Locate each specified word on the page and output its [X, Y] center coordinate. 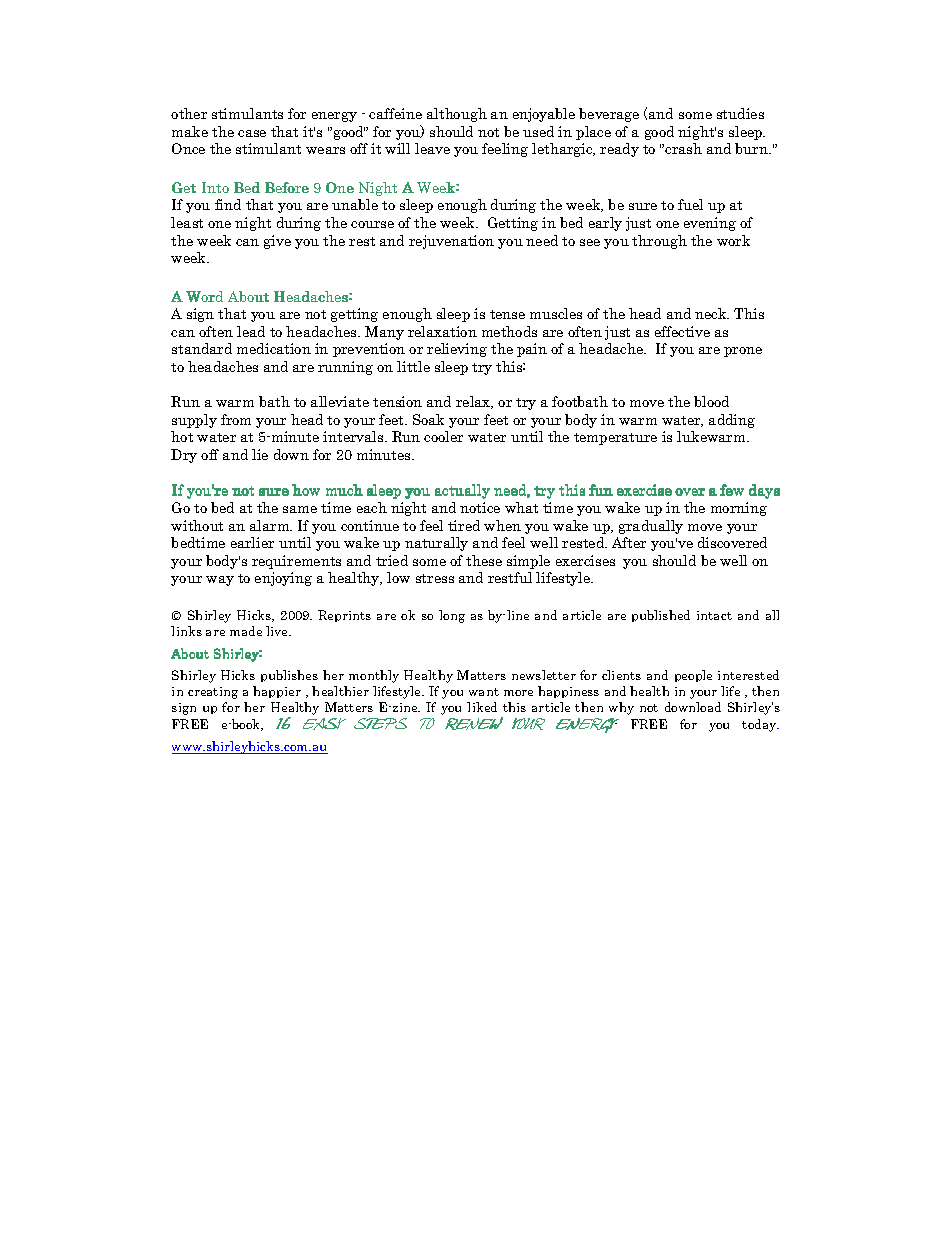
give [277, 242]
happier [277, 692]
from [236, 419]
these [484, 560]
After [629, 542]
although [457, 115]
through [659, 242]
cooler [443, 436]
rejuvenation [451, 242]
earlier [252, 542]
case [252, 133]
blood [711, 401]
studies [740, 113]
